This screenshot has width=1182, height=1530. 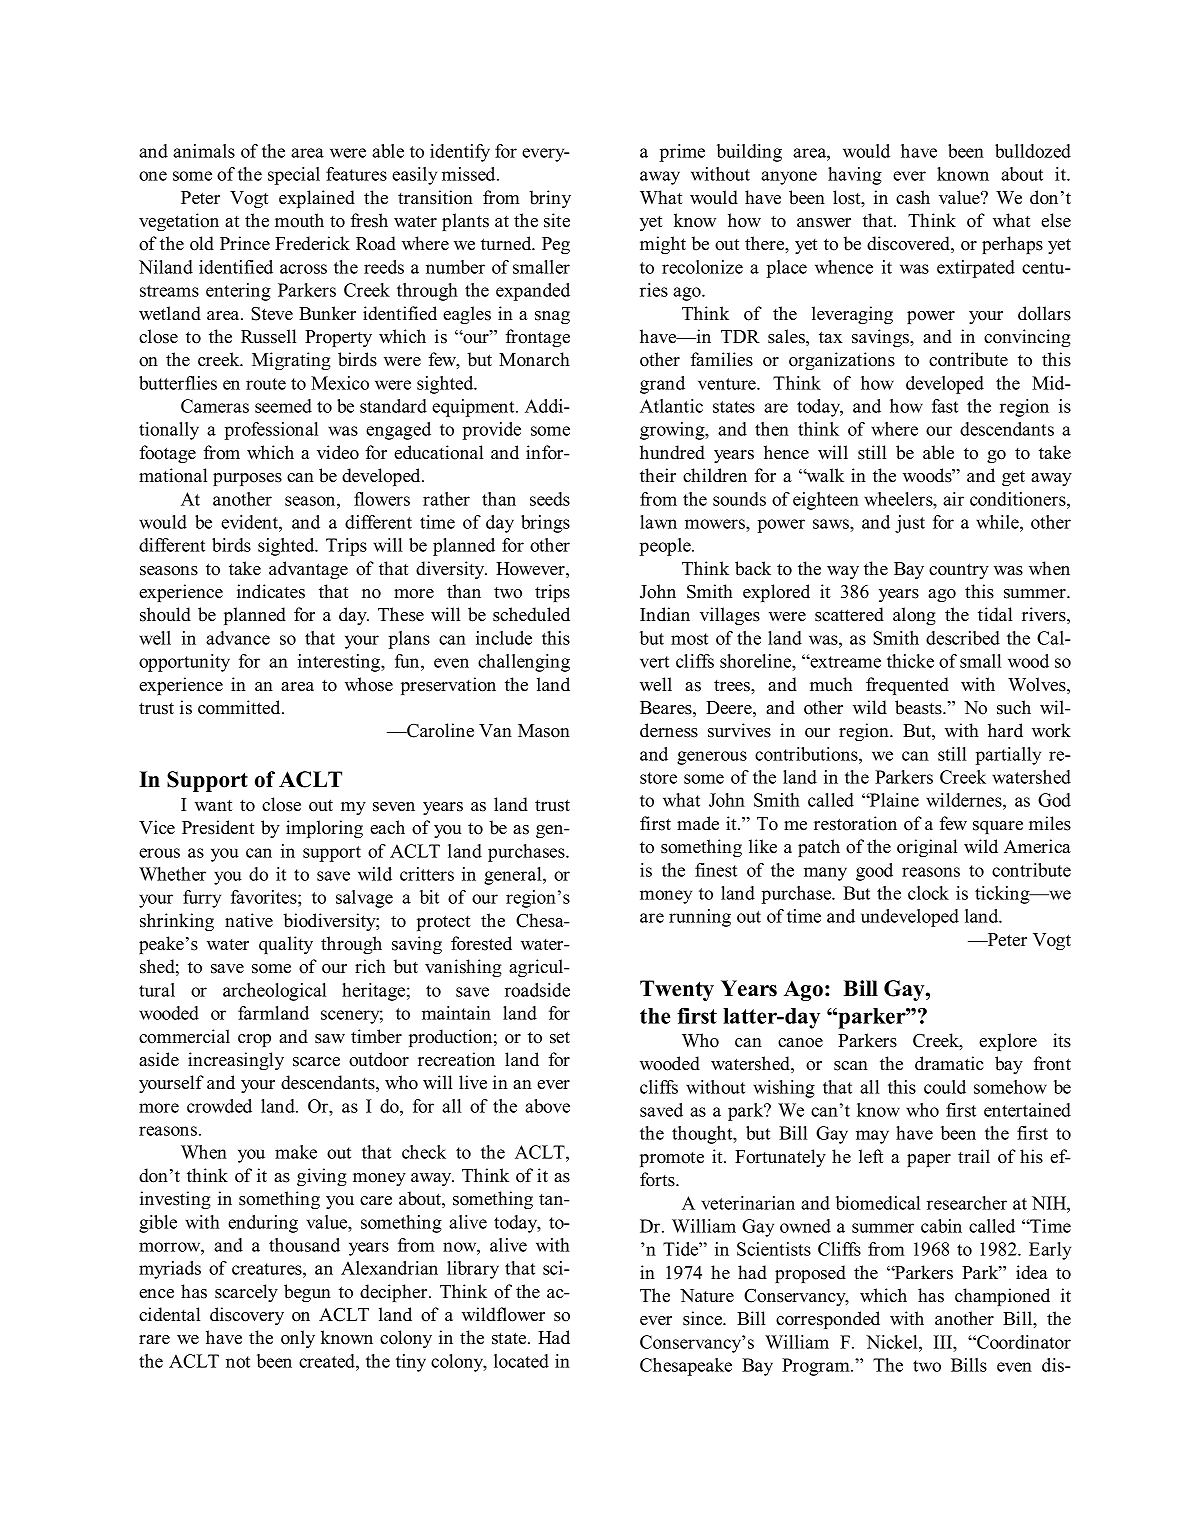 I want to click on quality, so click(x=286, y=945).
